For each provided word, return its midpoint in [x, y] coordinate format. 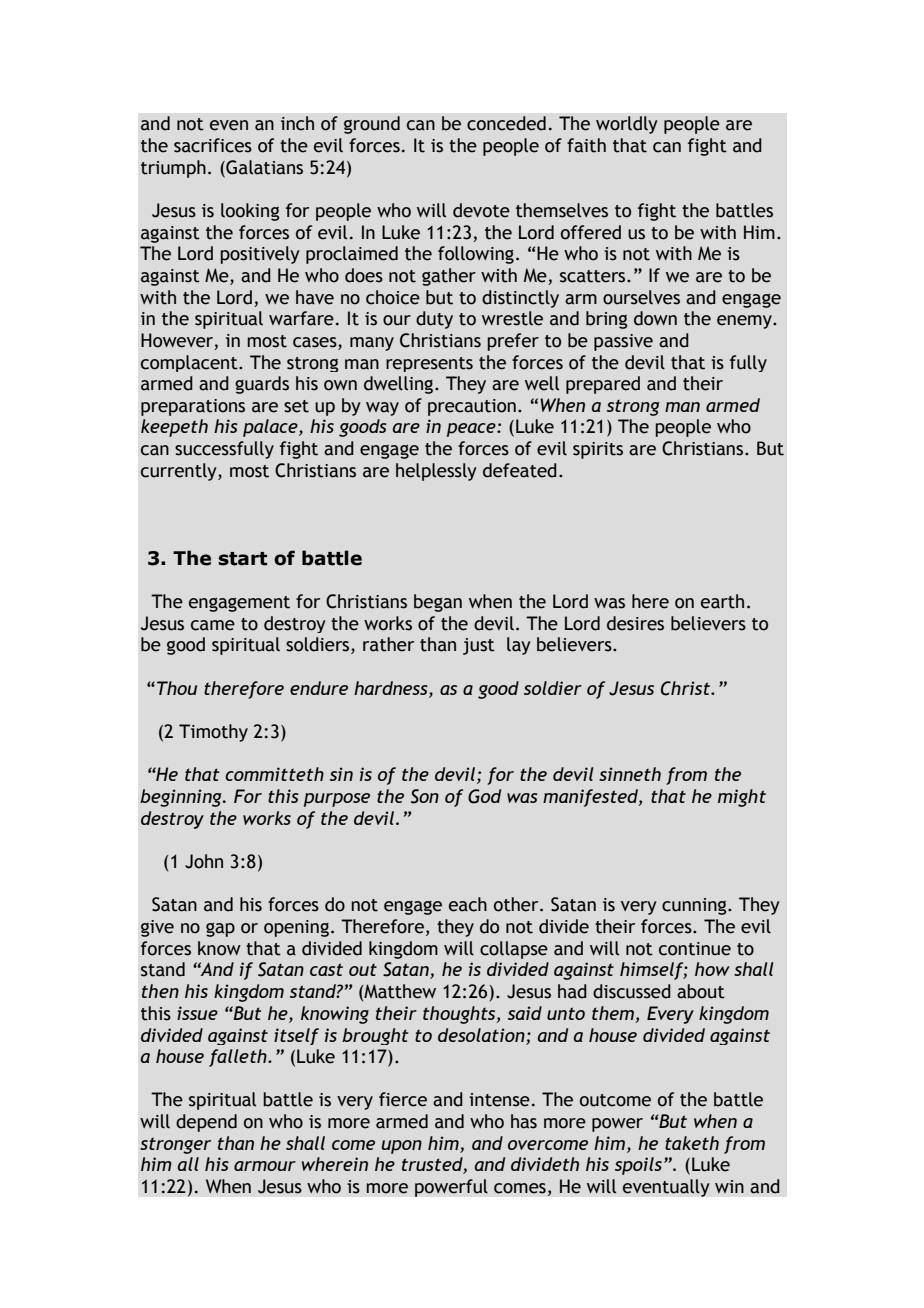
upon [401, 1147]
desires [635, 623]
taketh [692, 1143]
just [479, 646]
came [213, 625]
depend [206, 1123]
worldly [627, 125]
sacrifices [213, 145]
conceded [506, 123]
